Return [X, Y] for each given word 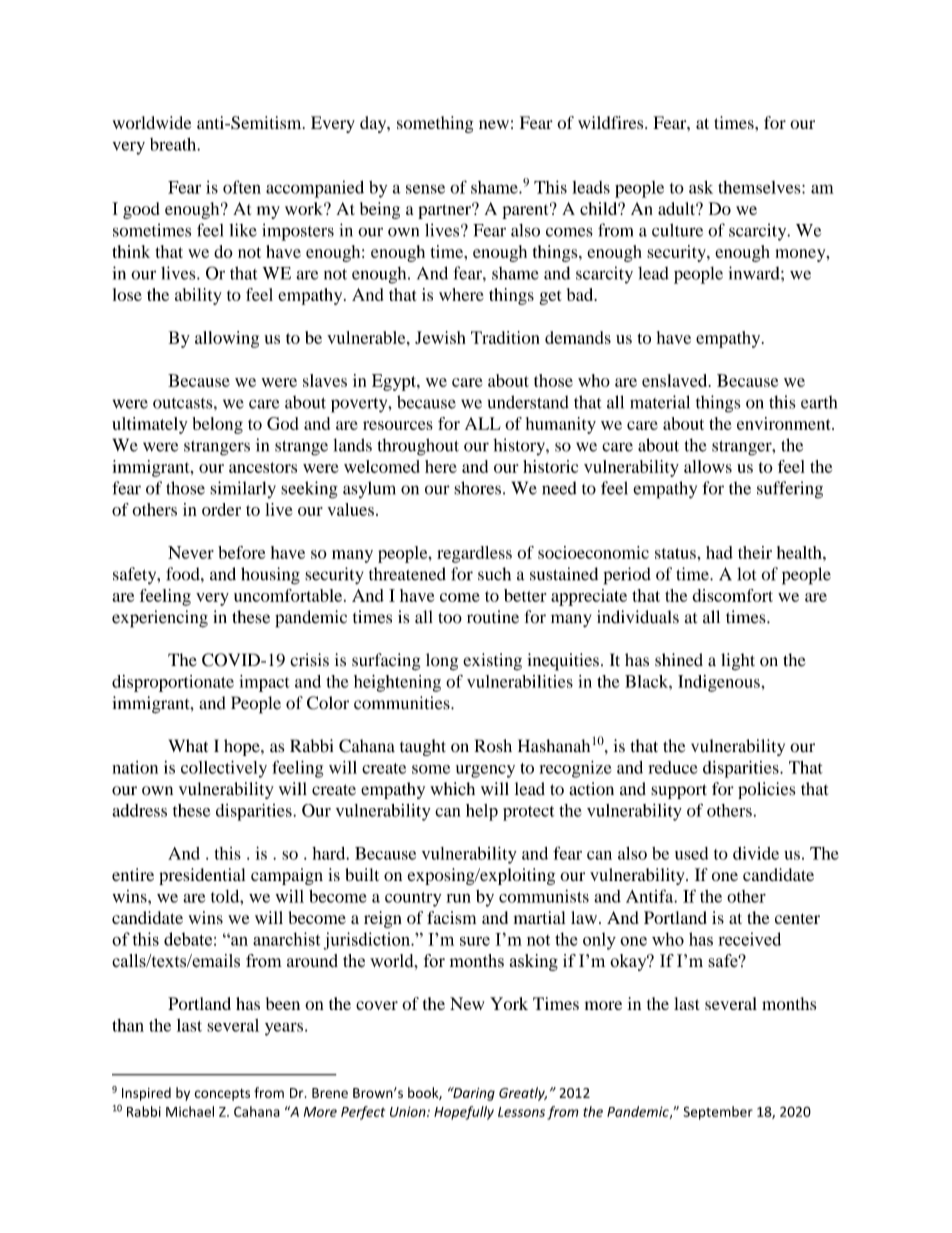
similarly [243, 489]
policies [766, 790]
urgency [485, 771]
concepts [222, 1095]
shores [477, 488]
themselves [760, 187]
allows [708, 466]
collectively [224, 769]
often [242, 187]
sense [425, 189]
